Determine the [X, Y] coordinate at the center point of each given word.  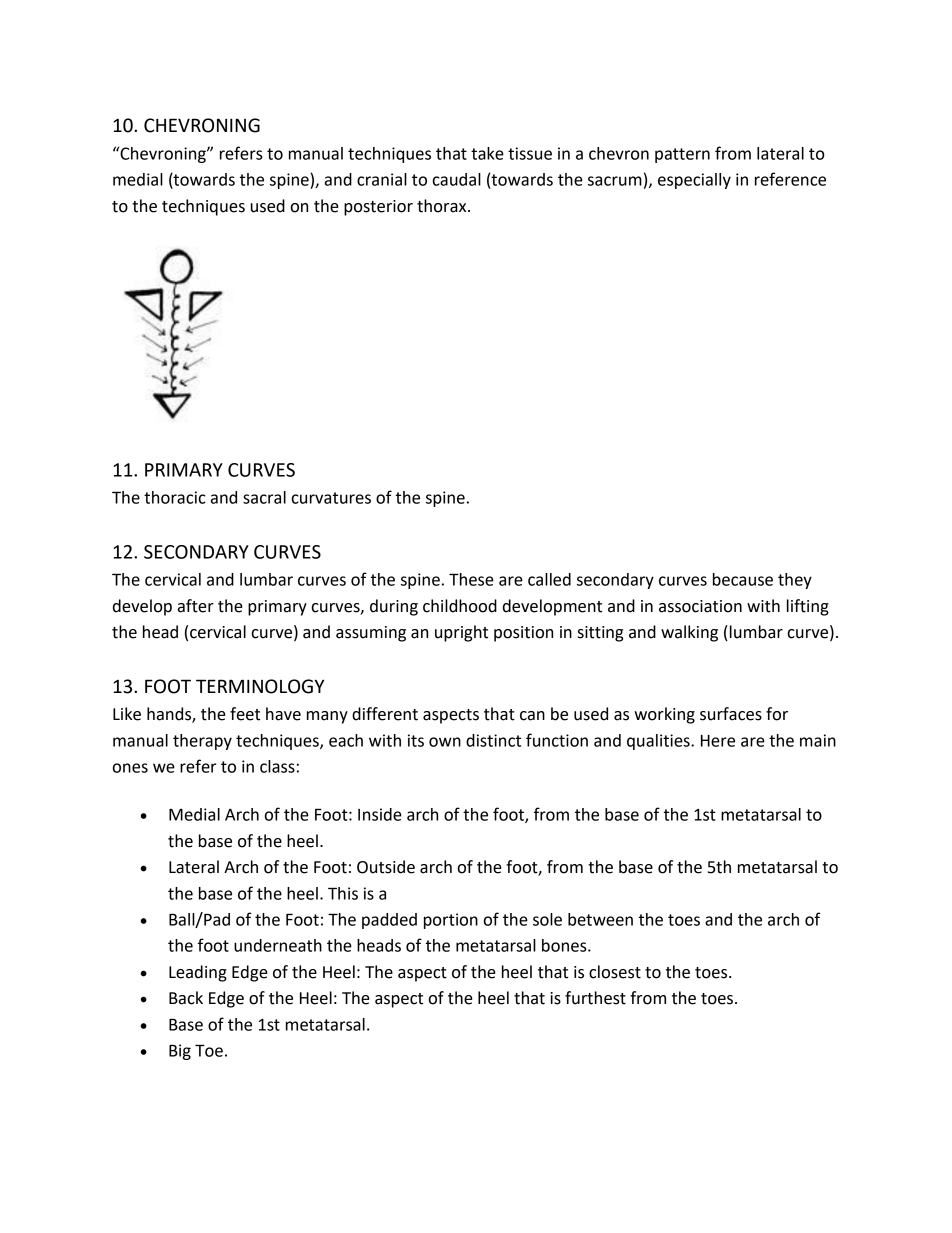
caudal [457, 179]
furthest [595, 998]
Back [186, 998]
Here [718, 741]
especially [694, 181]
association [700, 606]
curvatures [331, 498]
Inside [380, 814]
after [196, 606]
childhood [460, 606]
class [277, 766]
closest [615, 972]
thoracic [175, 497]
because [743, 579]
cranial [382, 179]
